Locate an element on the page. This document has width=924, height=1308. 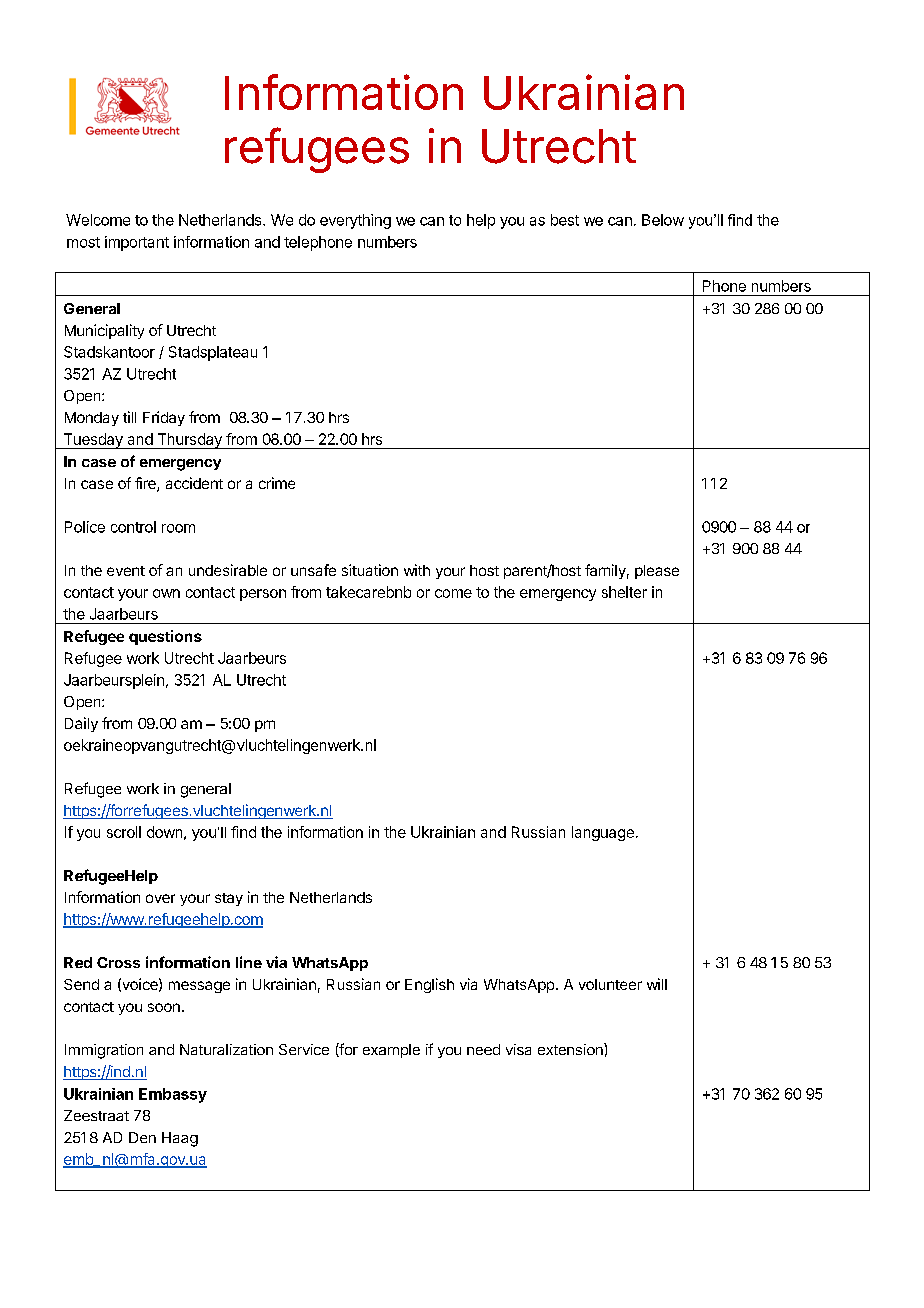
everything is located at coordinates (355, 221).
